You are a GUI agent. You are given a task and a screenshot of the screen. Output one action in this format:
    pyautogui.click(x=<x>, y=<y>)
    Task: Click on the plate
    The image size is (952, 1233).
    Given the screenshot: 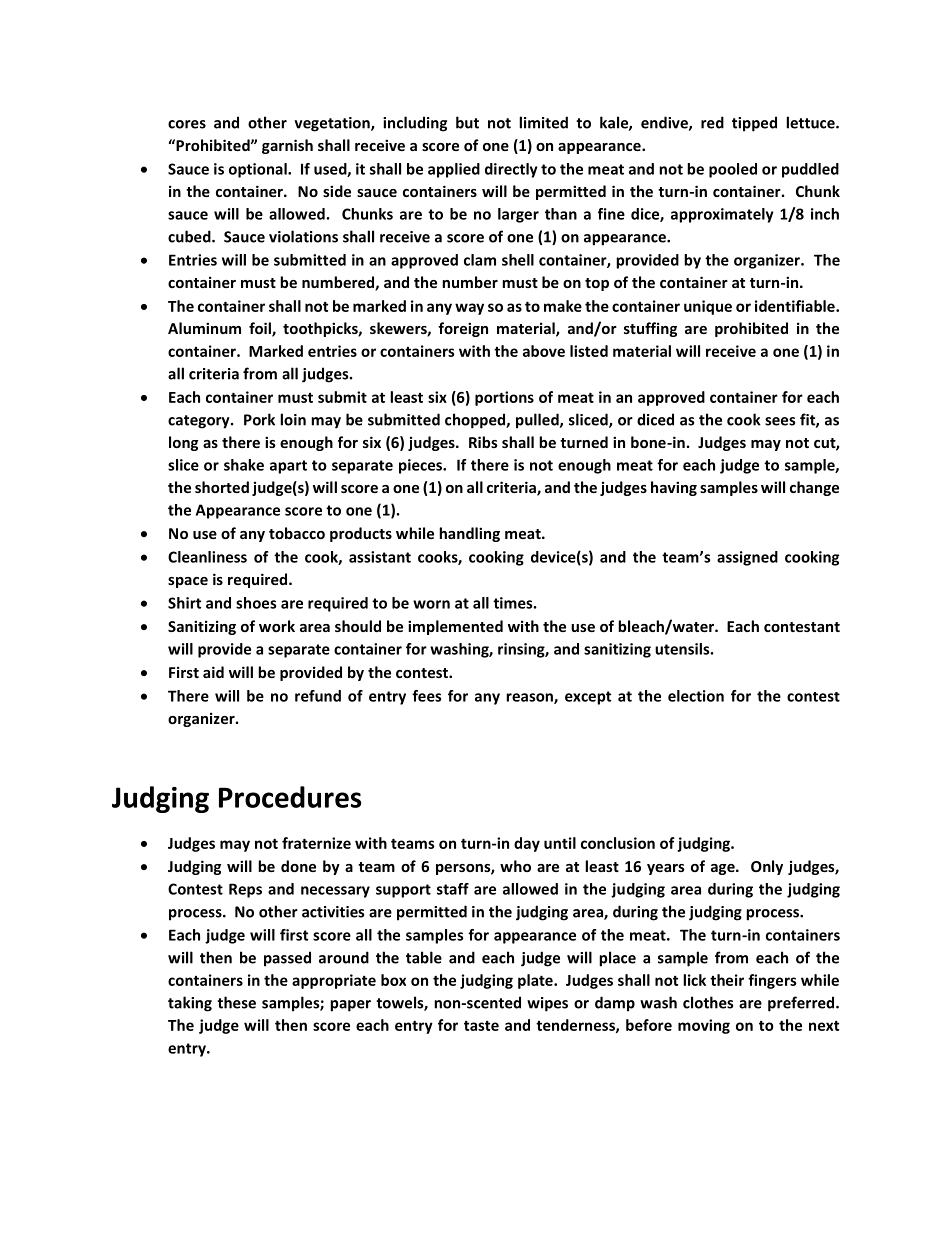 What is the action you would take?
    pyautogui.click(x=536, y=981)
